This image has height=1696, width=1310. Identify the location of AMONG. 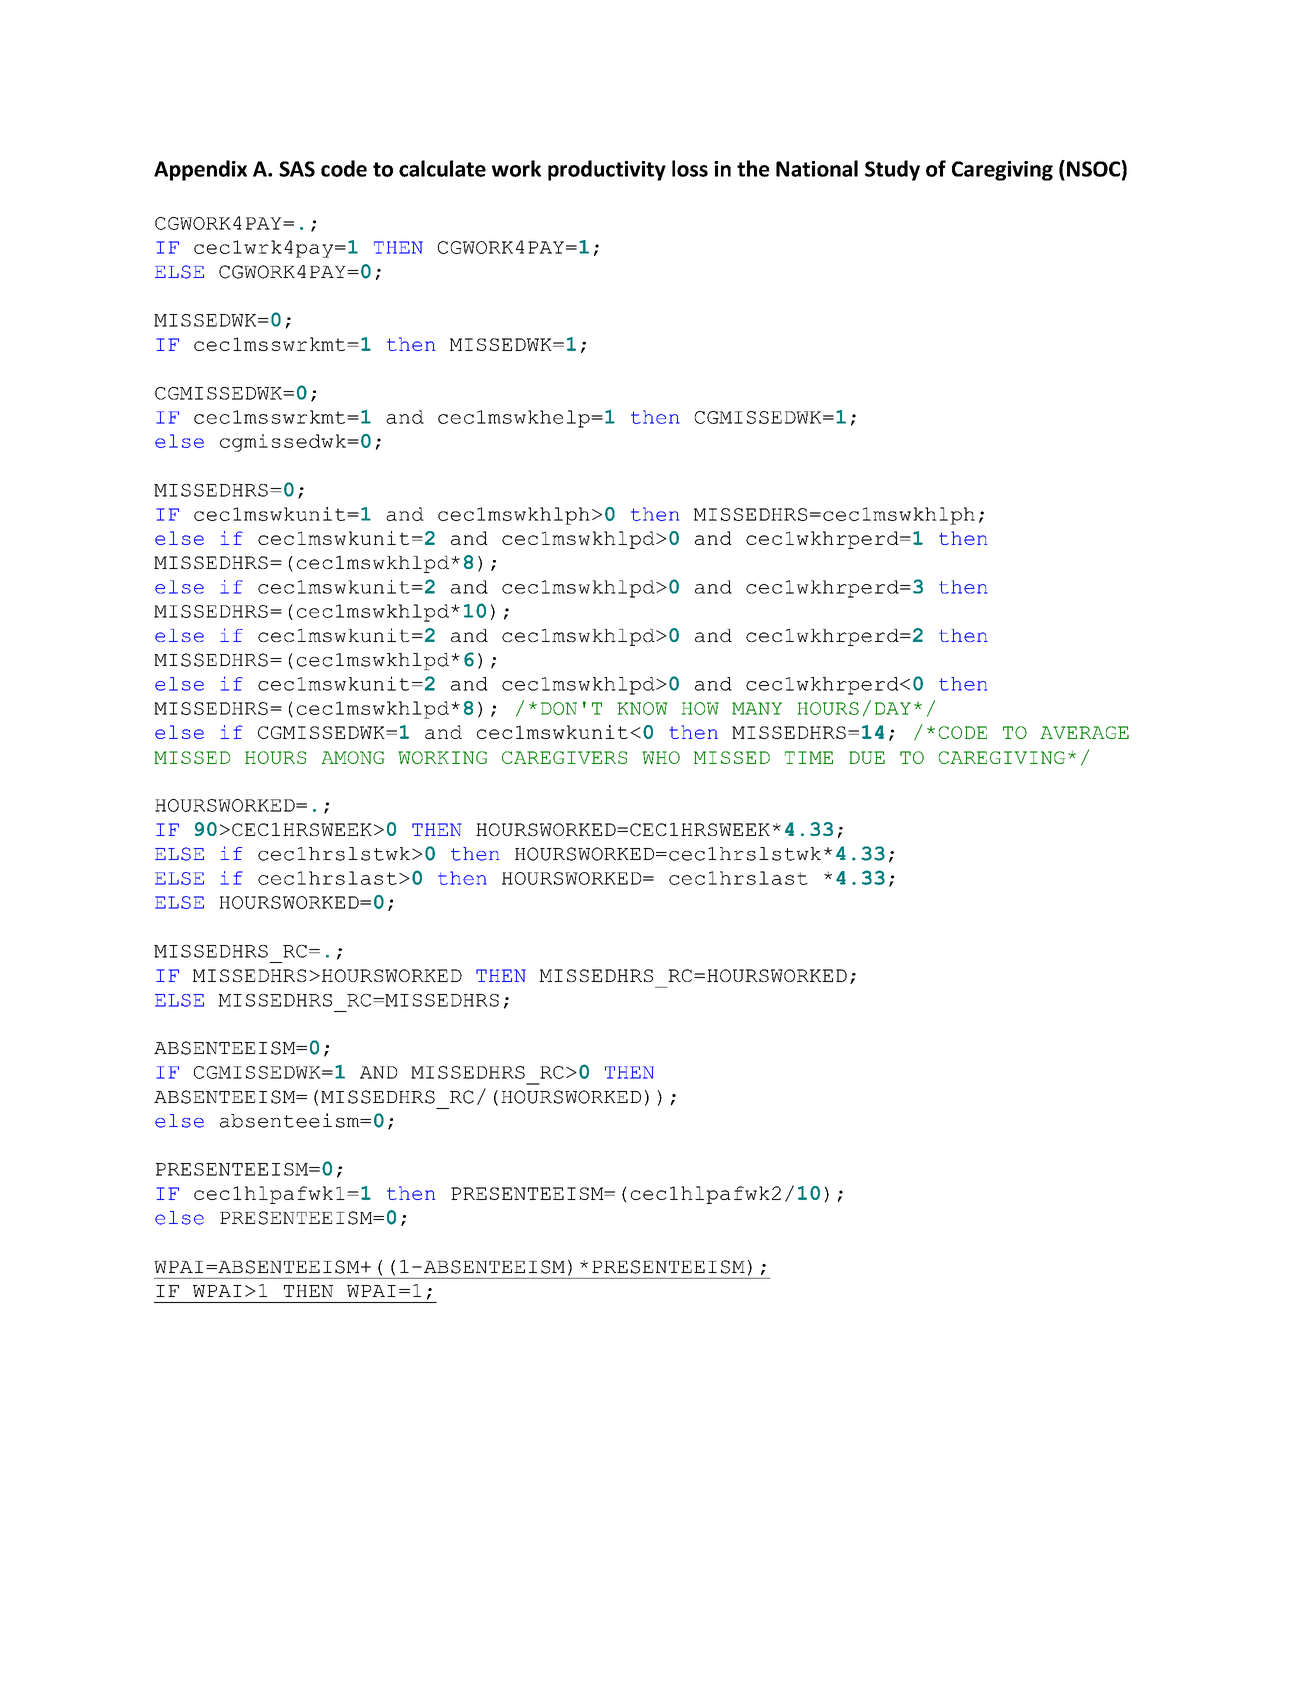
(352, 757).
